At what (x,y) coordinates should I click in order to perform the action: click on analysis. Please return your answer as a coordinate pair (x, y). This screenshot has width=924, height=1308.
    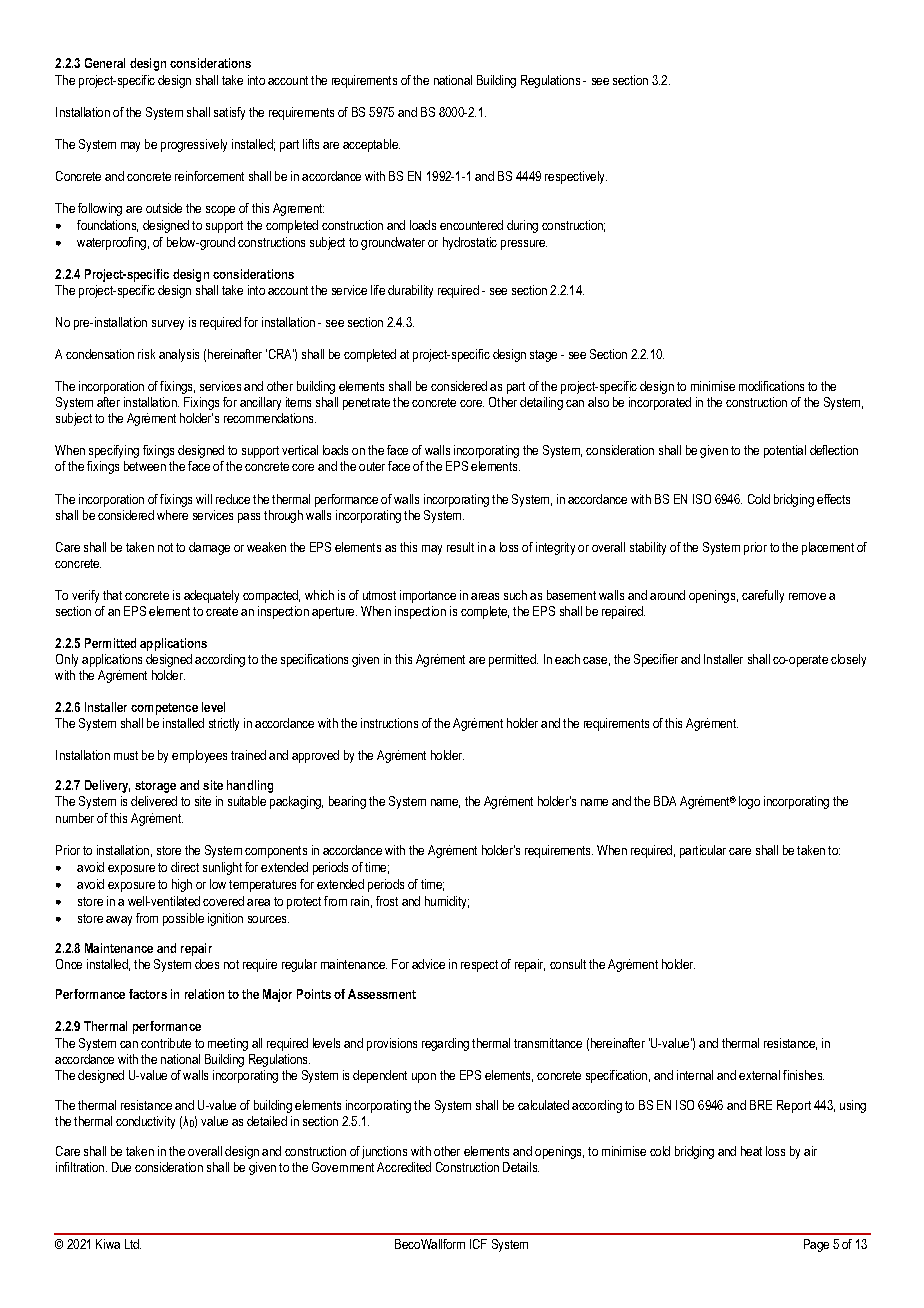
    Looking at the image, I should click on (179, 355).
